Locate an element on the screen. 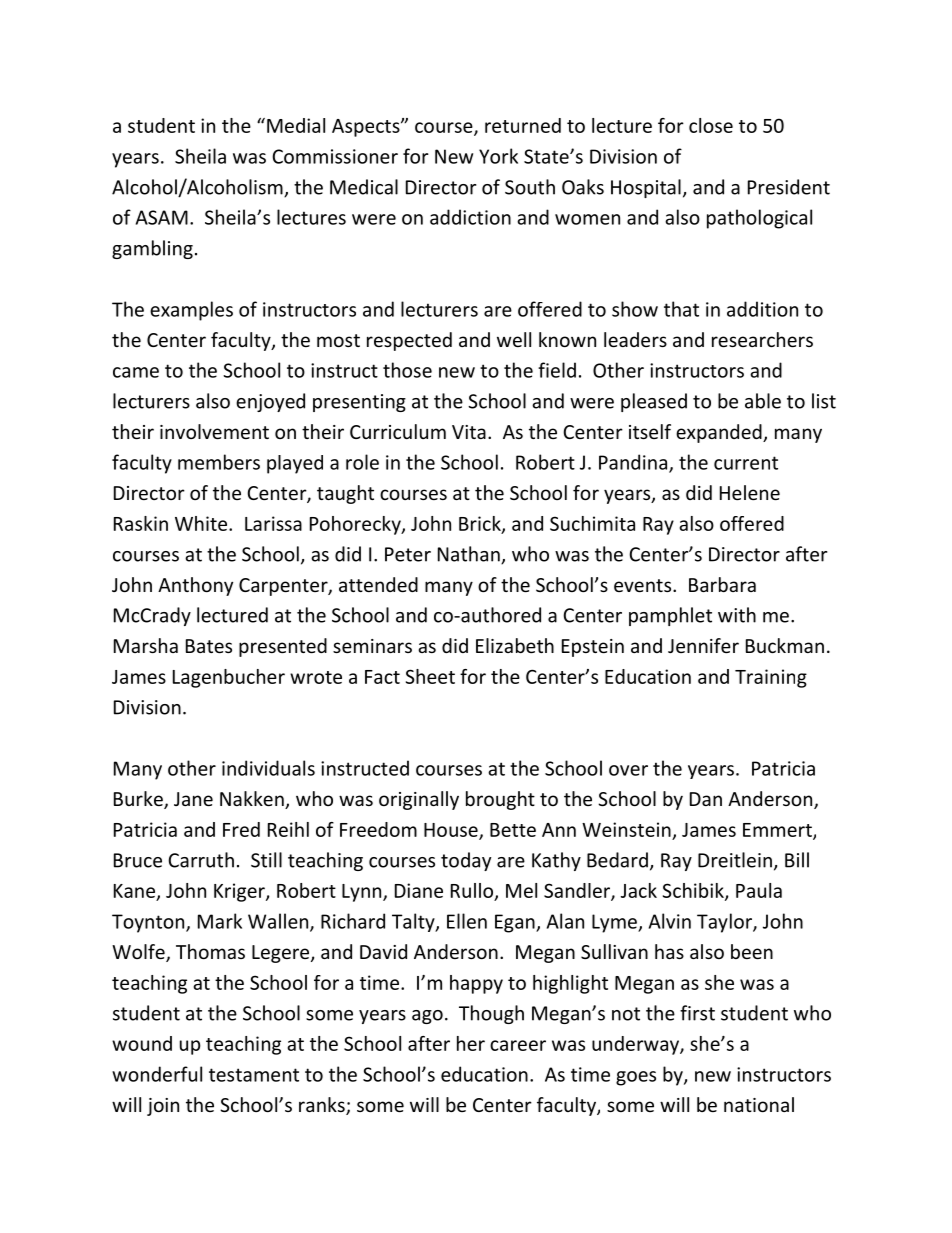 The image size is (952, 1233). career is located at coordinates (518, 1045).
